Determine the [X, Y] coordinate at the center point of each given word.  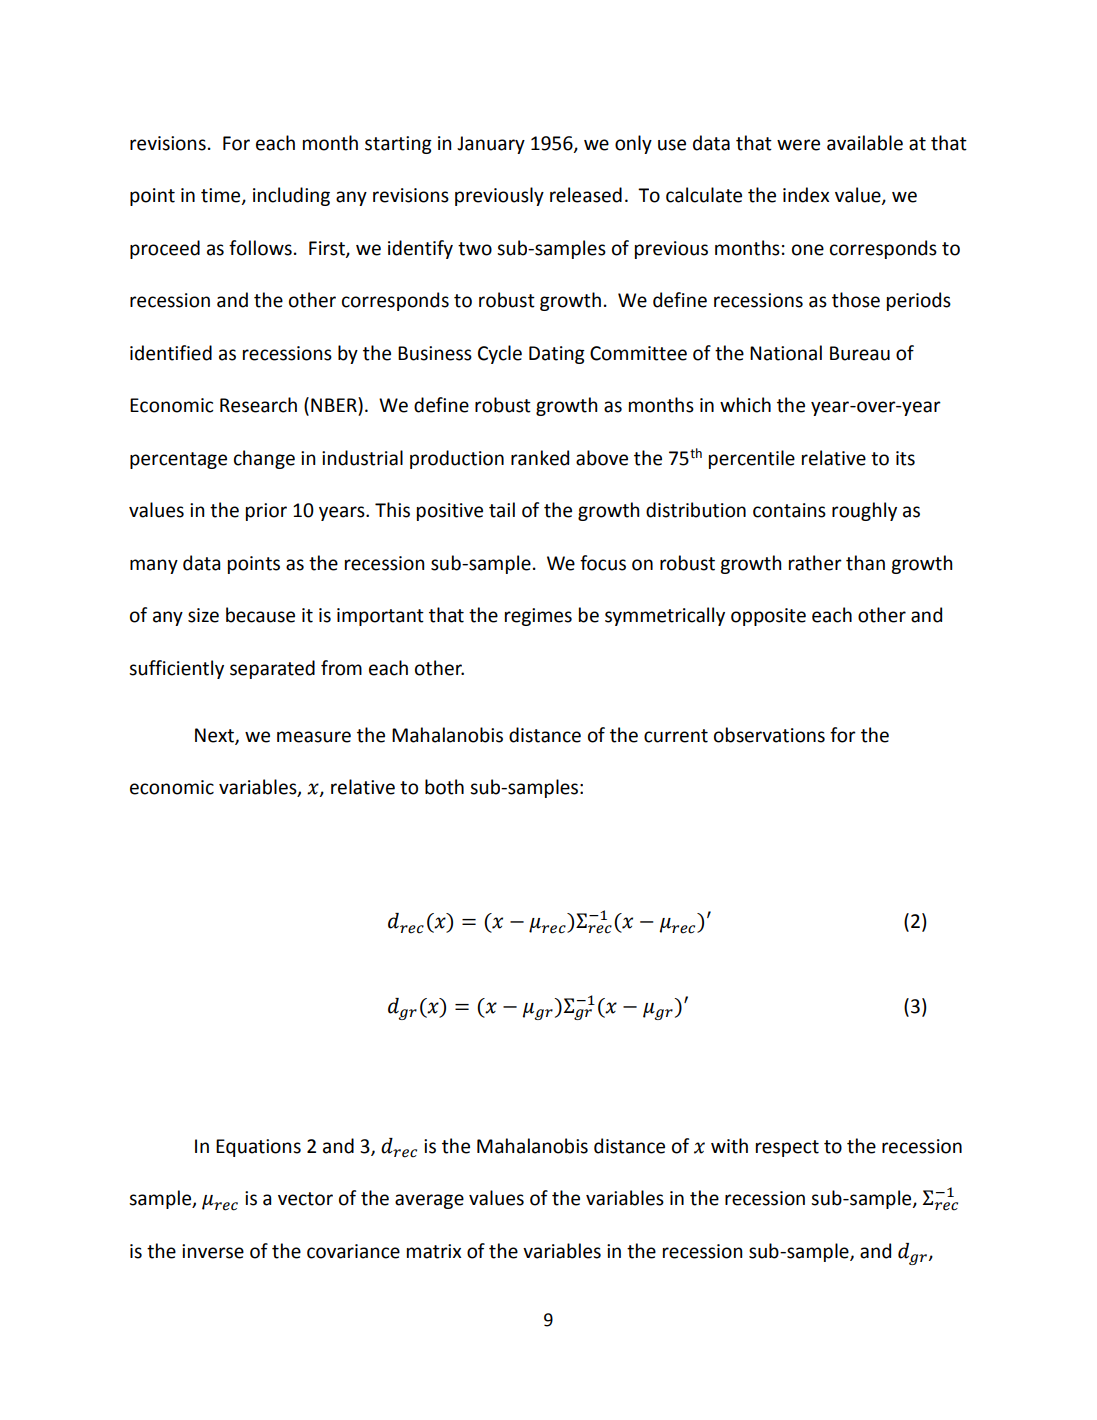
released [586, 195]
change [264, 459]
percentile [752, 459]
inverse [213, 1251]
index [806, 195]
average [429, 1201]
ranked [540, 458]
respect [787, 1148]
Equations [258, 1148]
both [444, 787]
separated [272, 669]
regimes [538, 617]
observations [769, 735]
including [291, 196]
